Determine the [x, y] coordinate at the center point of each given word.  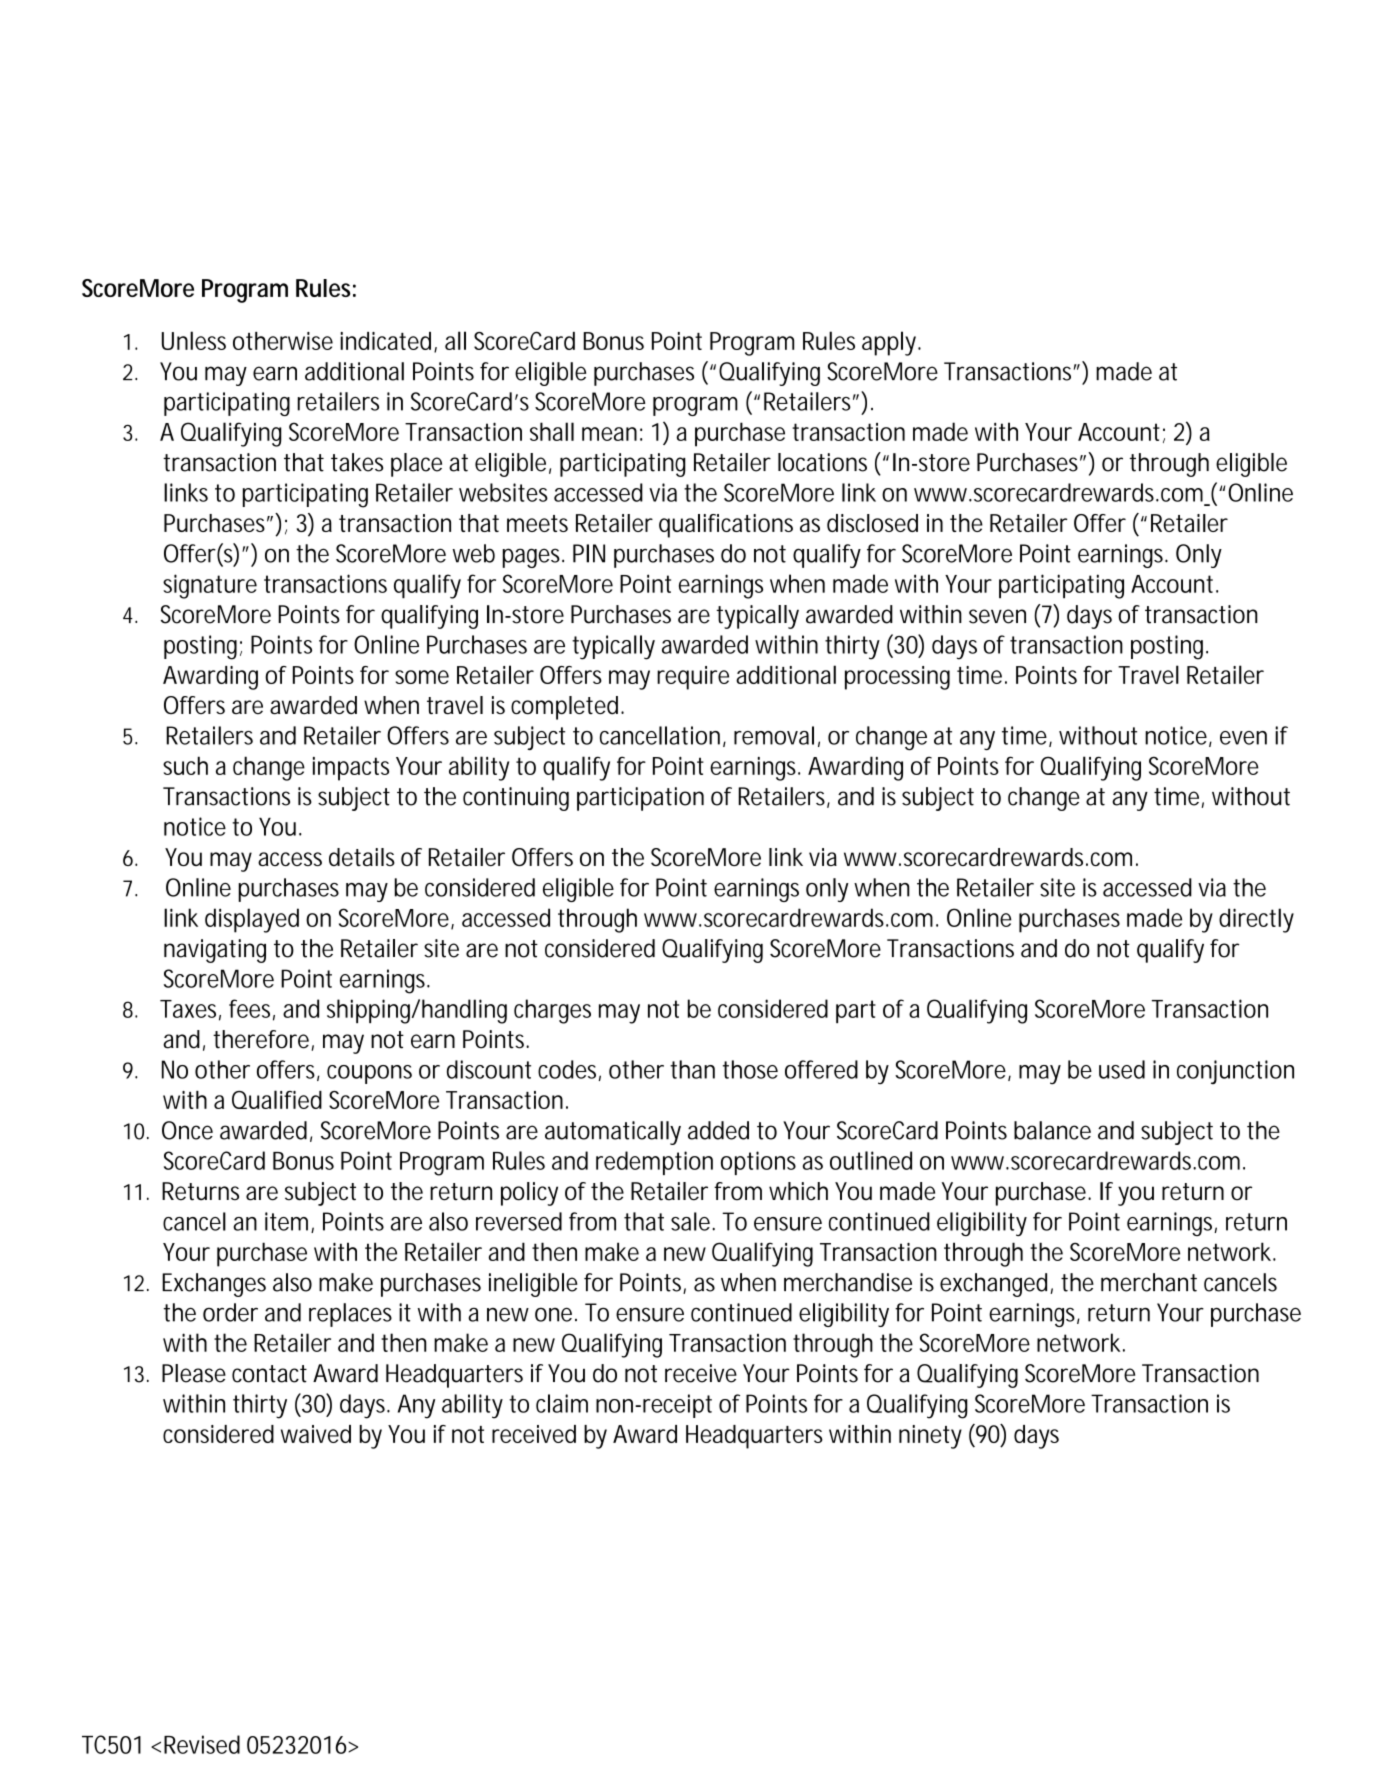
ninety [930, 1437]
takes [357, 462]
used [1122, 1069]
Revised [202, 1744]
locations [822, 462]
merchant [1149, 1282]
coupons [369, 1074]
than [692, 1069]
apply [891, 343]
